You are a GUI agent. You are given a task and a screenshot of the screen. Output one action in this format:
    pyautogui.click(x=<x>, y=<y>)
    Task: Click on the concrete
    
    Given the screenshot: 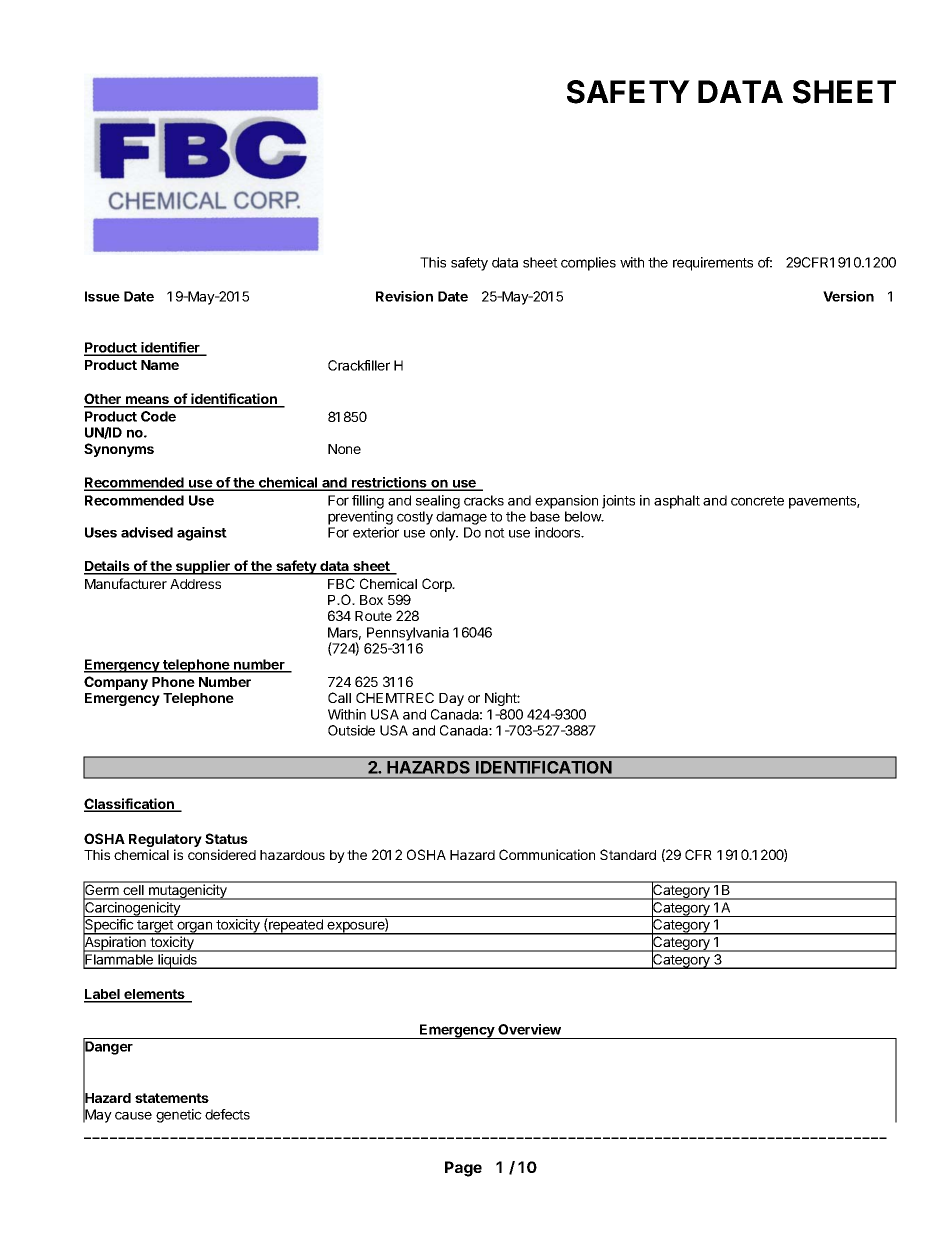 What is the action you would take?
    pyautogui.click(x=757, y=501)
